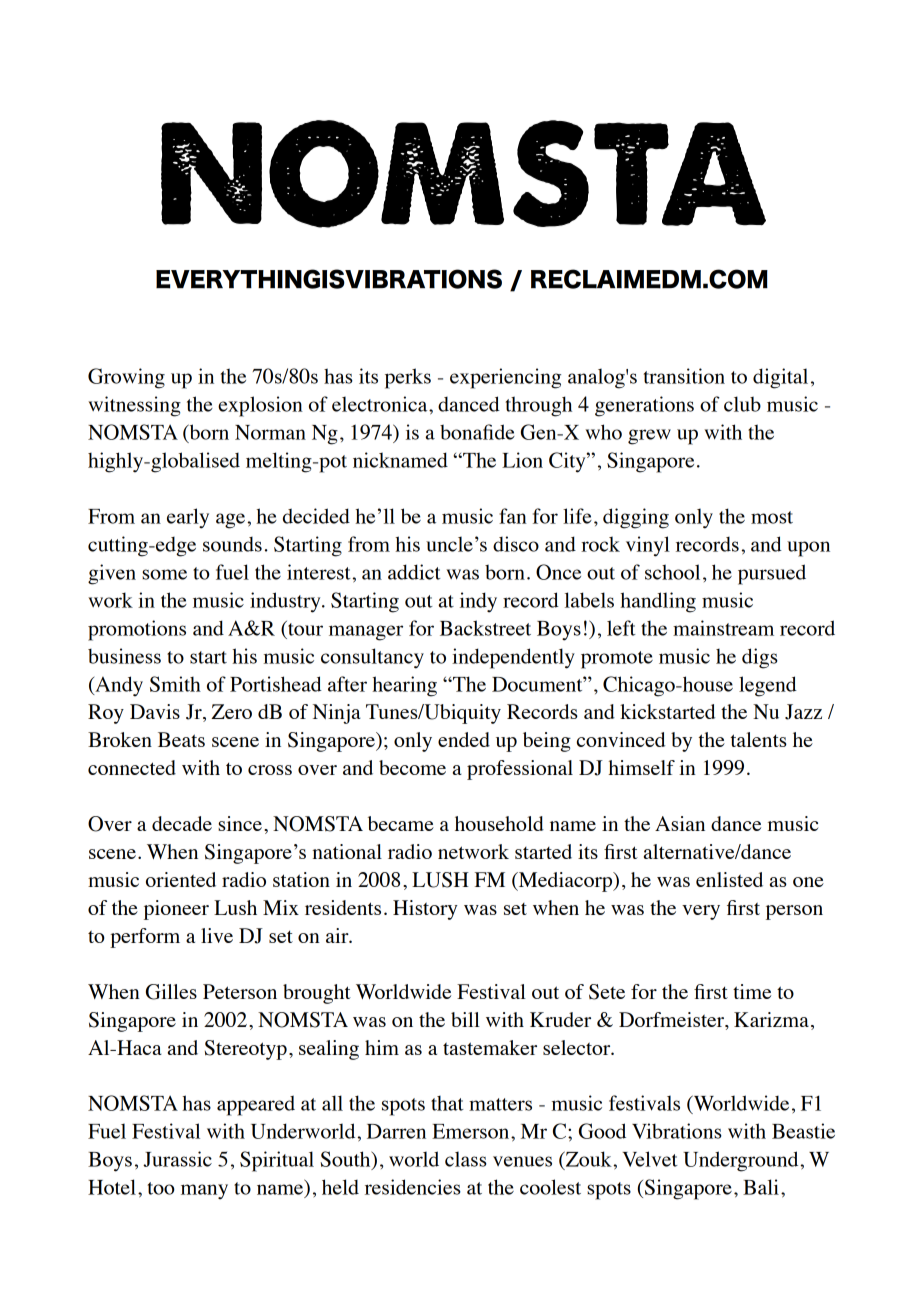  I want to click on witnessing, so click(134, 406).
